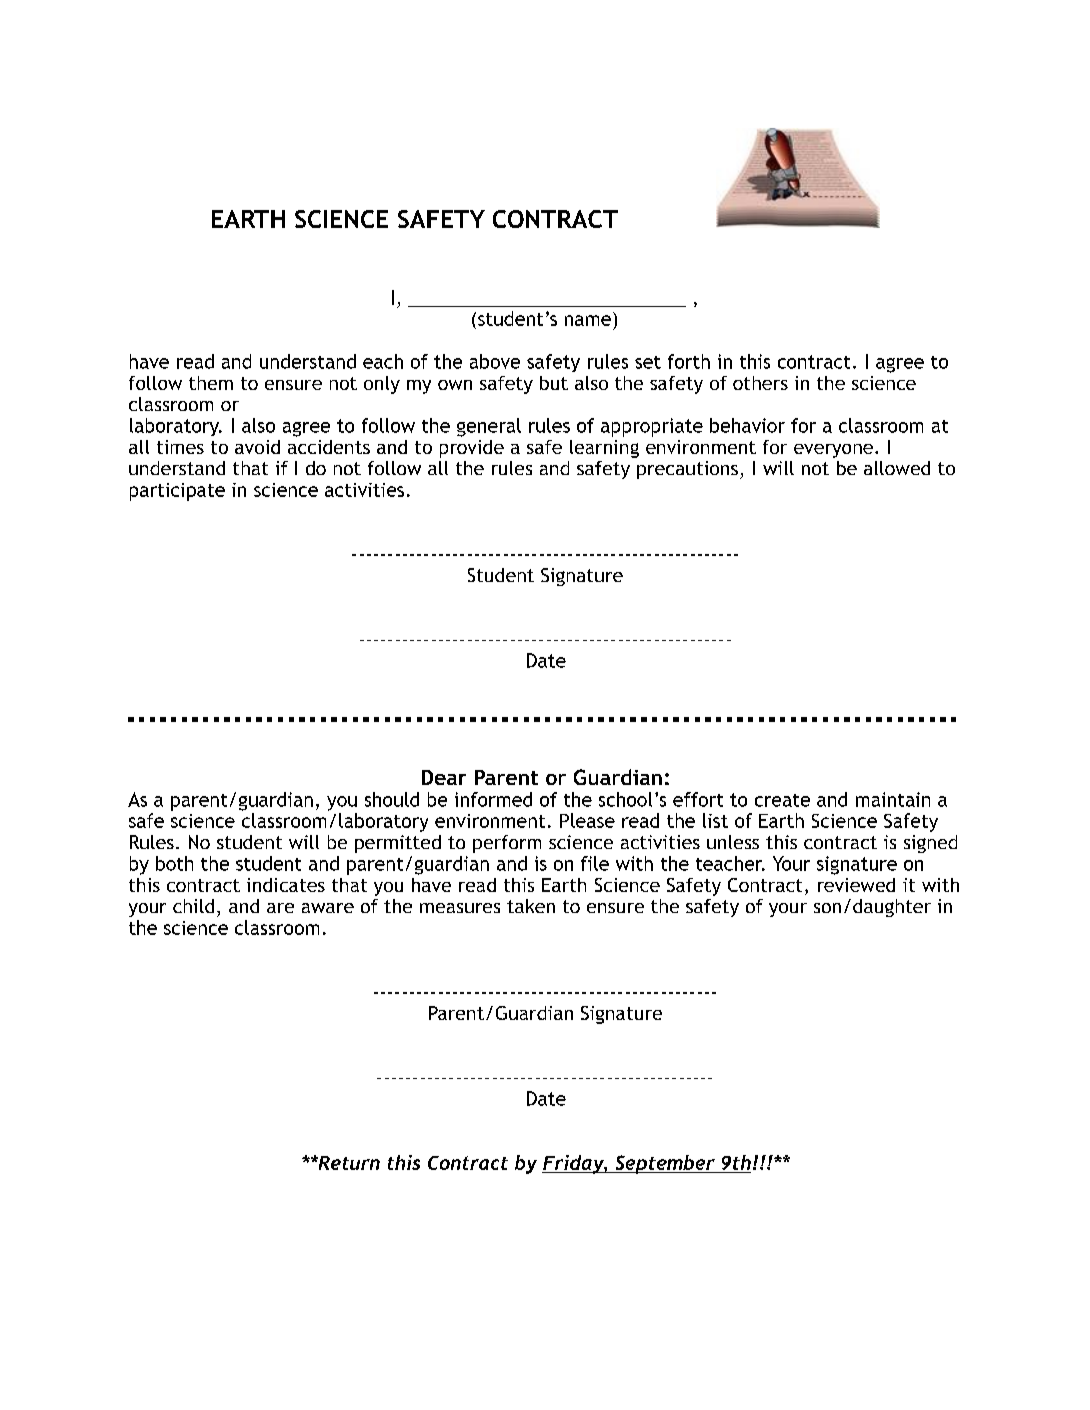 This screenshot has height=1410, width=1090. I want to click on September, so click(665, 1164).
